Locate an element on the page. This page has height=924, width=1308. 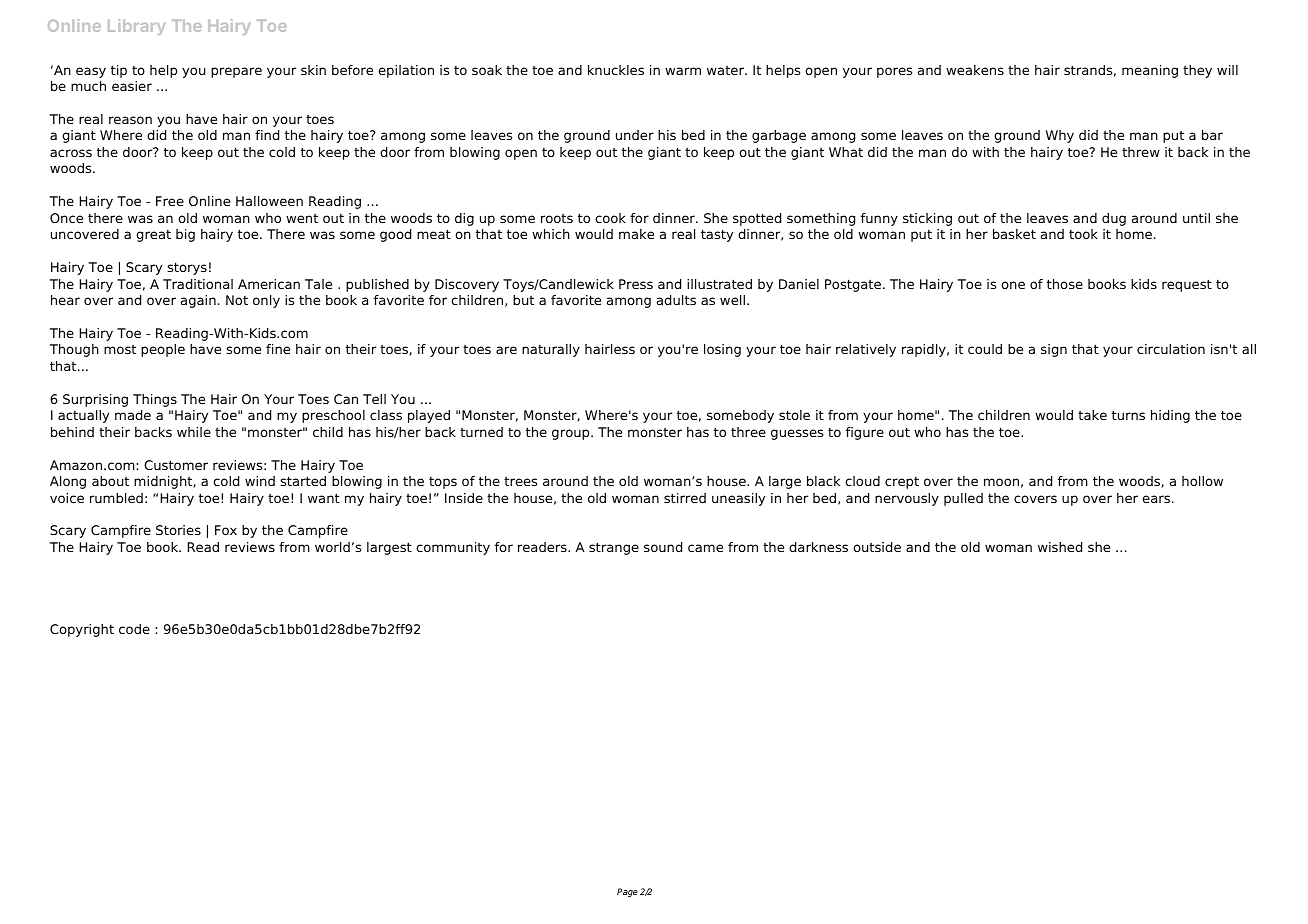
code is located at coordinates (134, 629).
